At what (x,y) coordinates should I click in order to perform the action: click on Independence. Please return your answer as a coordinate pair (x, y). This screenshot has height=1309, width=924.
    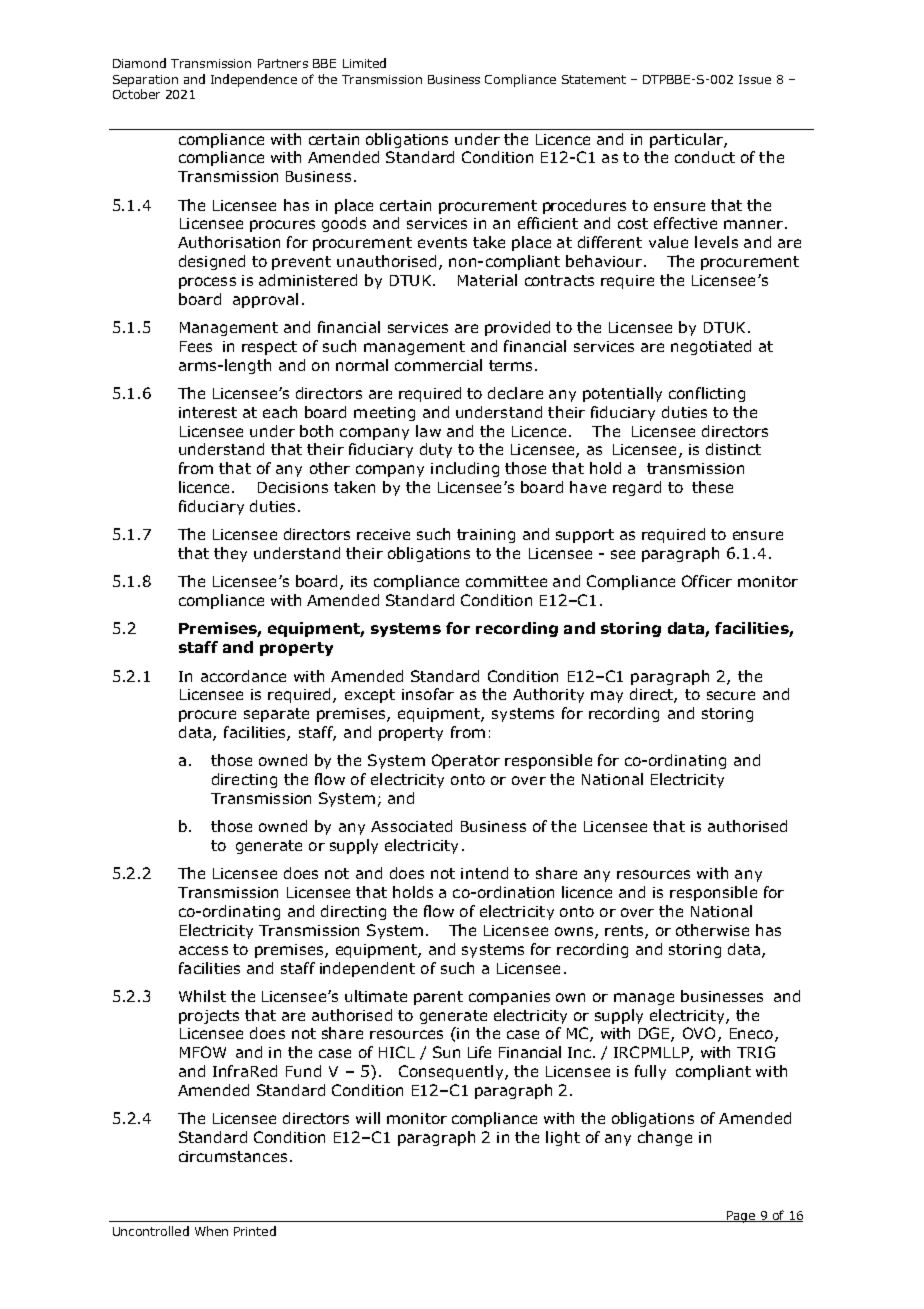
    Looking at the image, I should click on (254, 80).
